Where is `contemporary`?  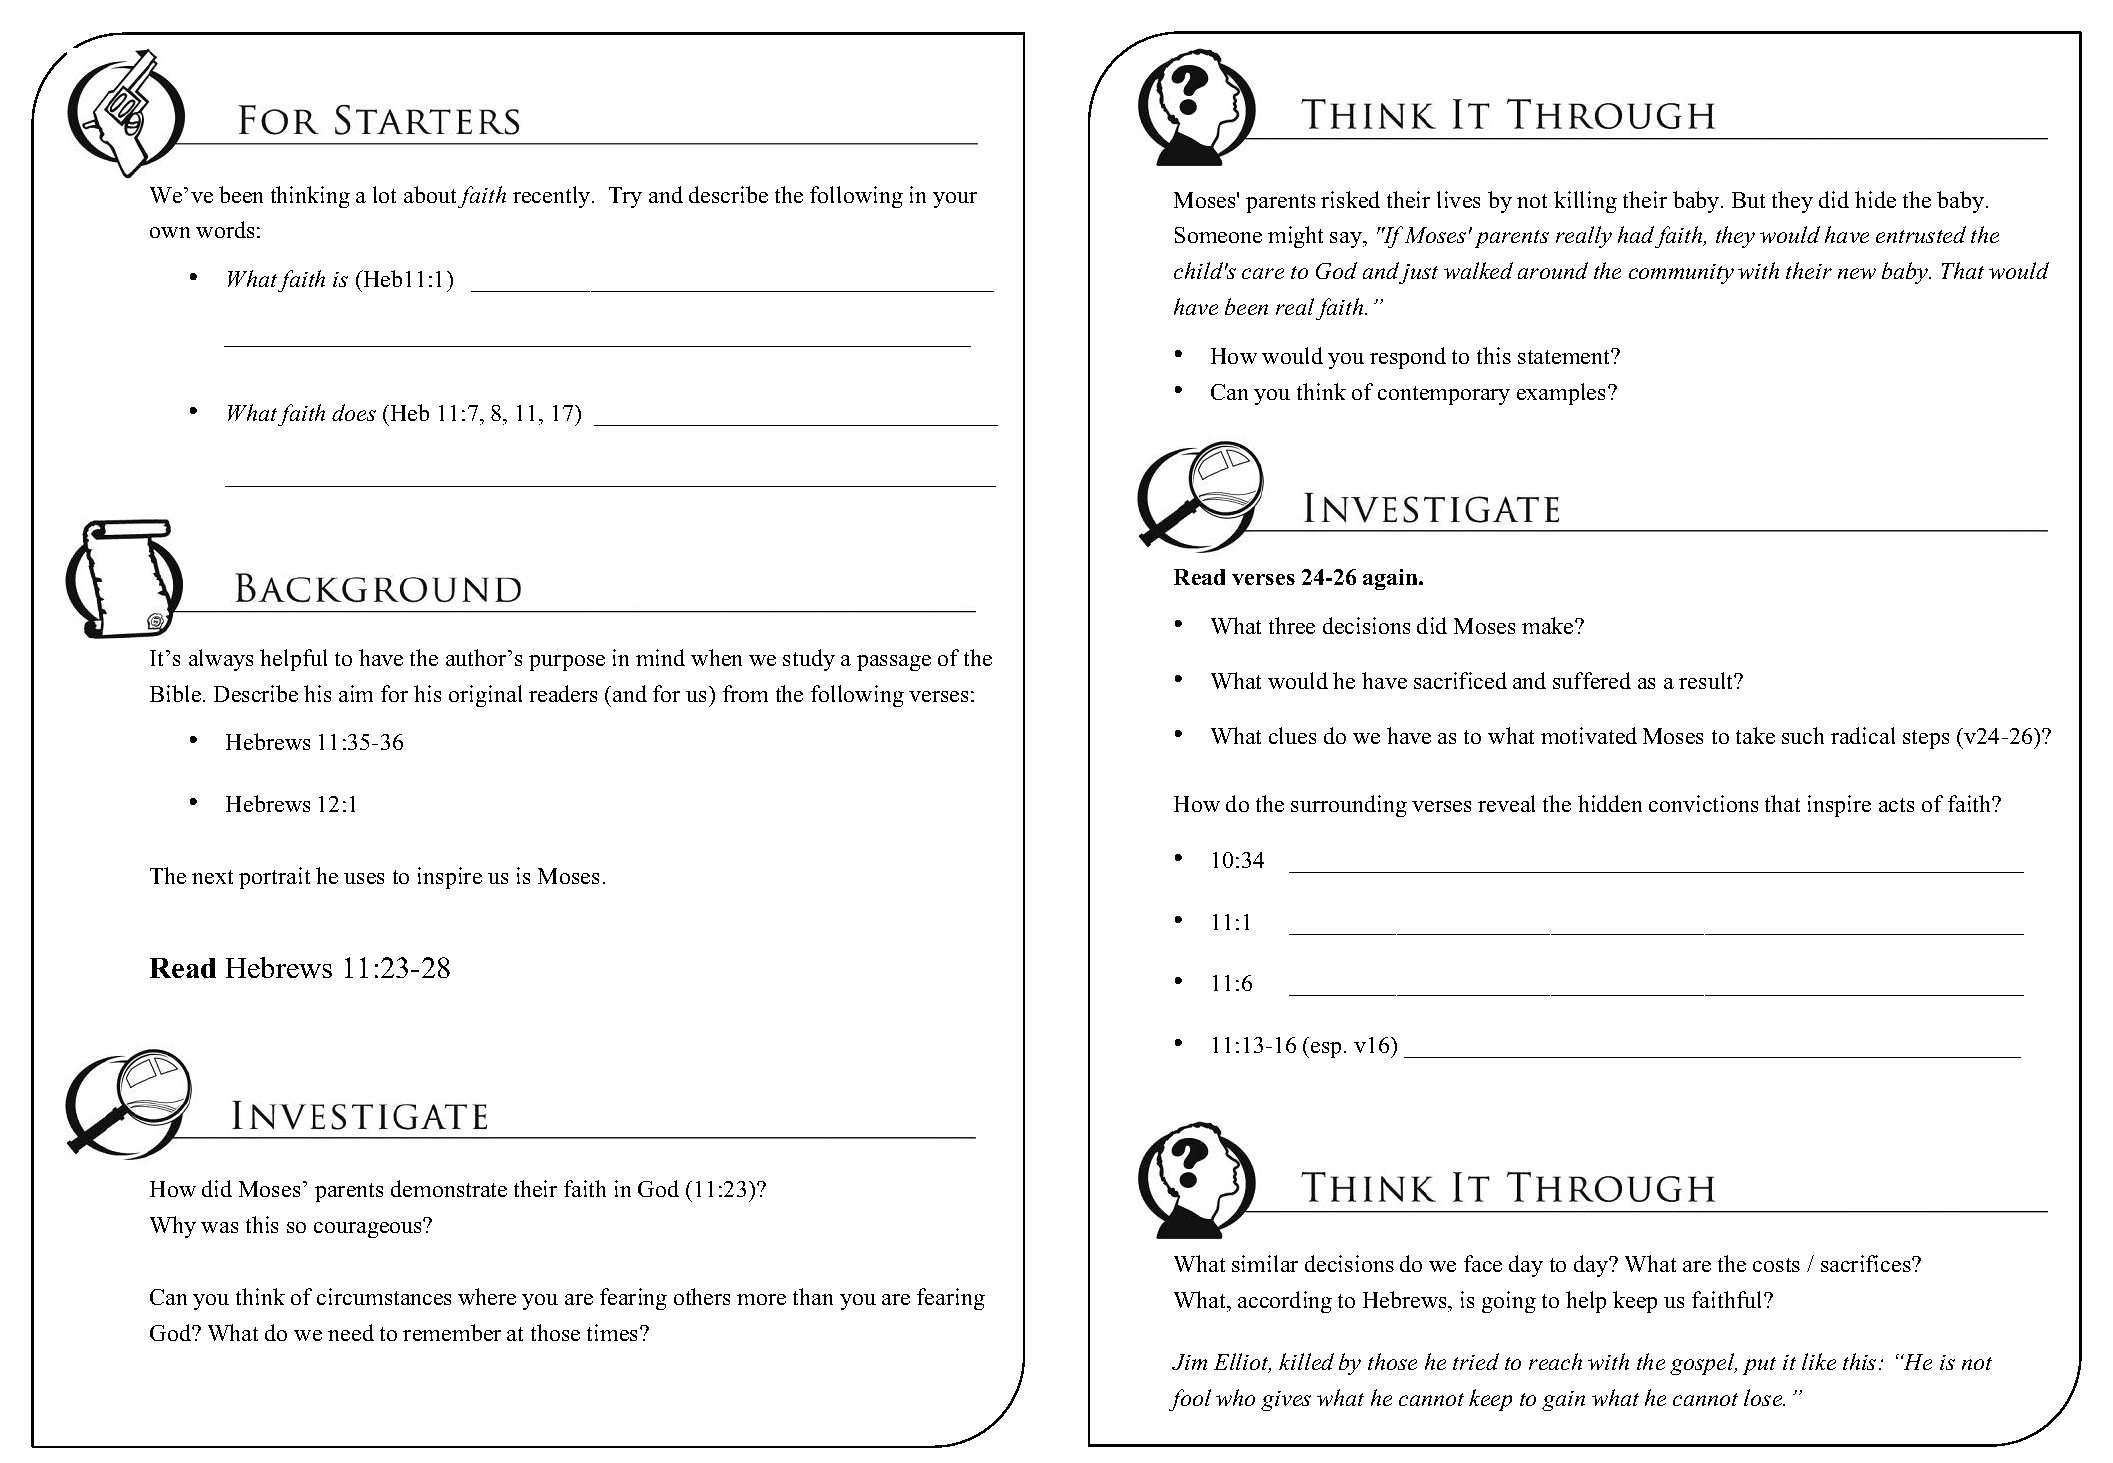
contemporary is located at coordinates (1444, 395).
